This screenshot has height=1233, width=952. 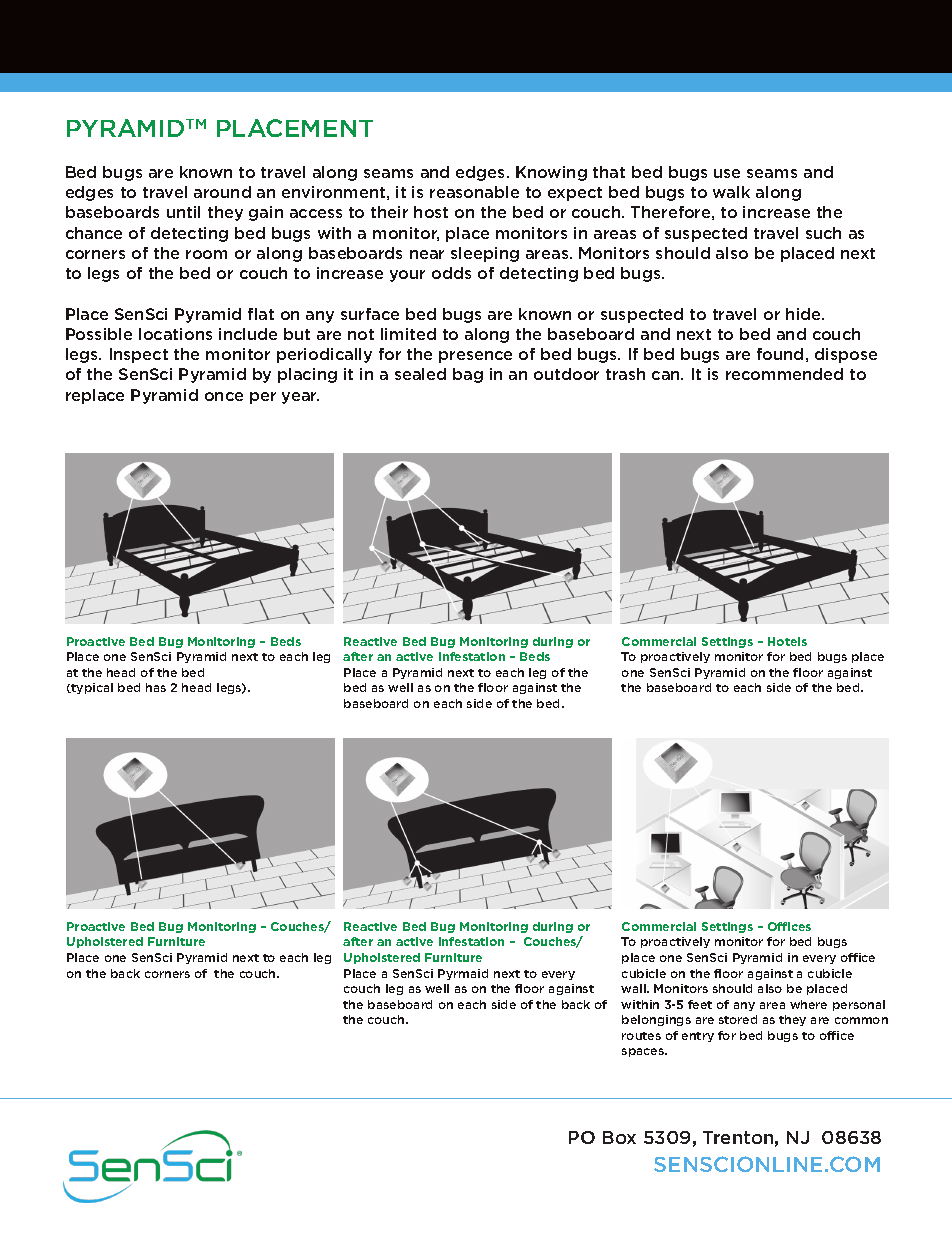 What do you see at coordinates (224, 396) in the screenshot?
I see `once` at bounding box center [224, 396].
